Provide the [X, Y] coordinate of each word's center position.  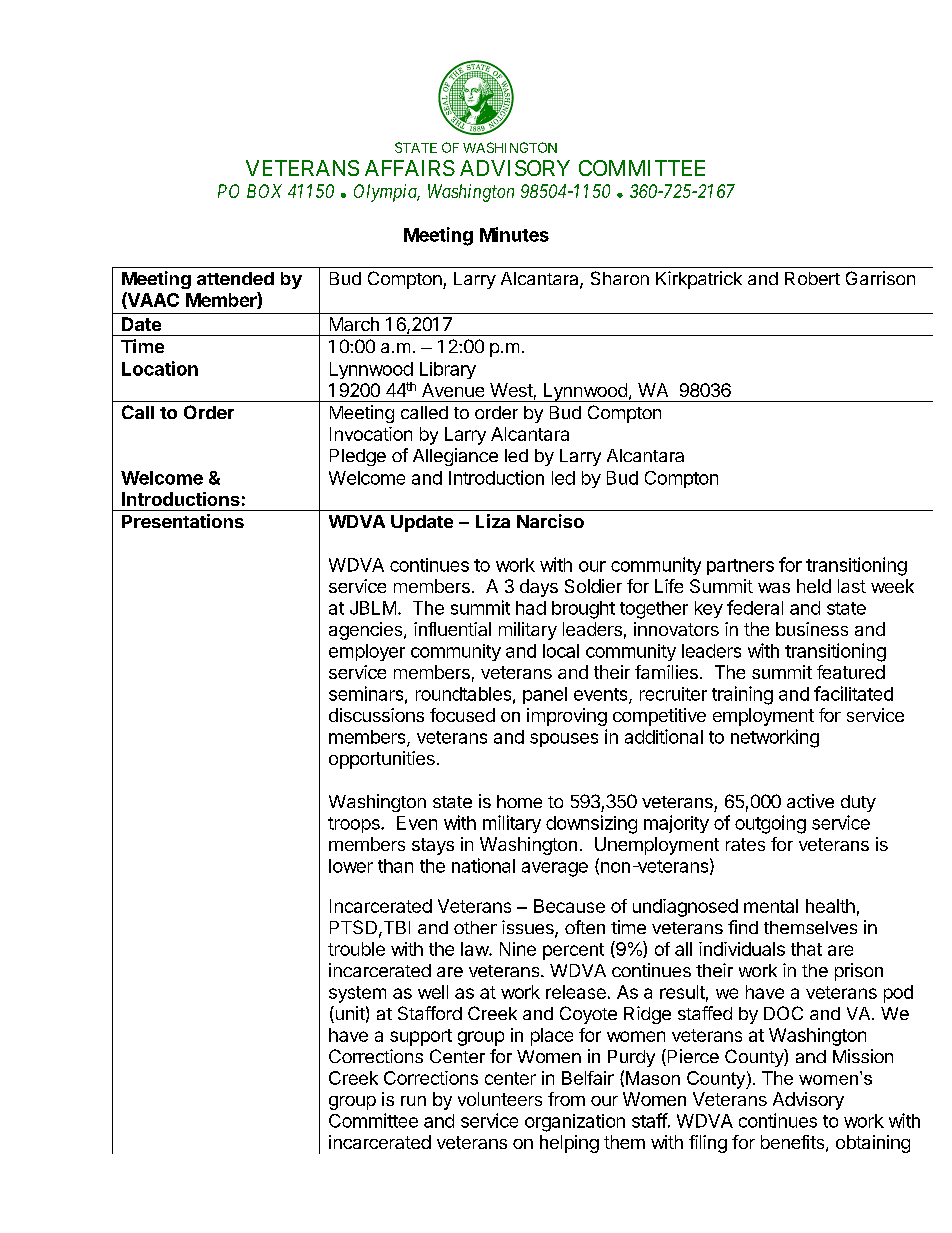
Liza [493, 521]
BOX [264, 191]
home [519, 801]
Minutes [514, 234]
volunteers [500, 1099]
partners [740, 567]
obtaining [873, 1144]
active [810, 801]
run [413, 1101]
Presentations [183, 521]
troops [355, 825]
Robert [812, 278]
